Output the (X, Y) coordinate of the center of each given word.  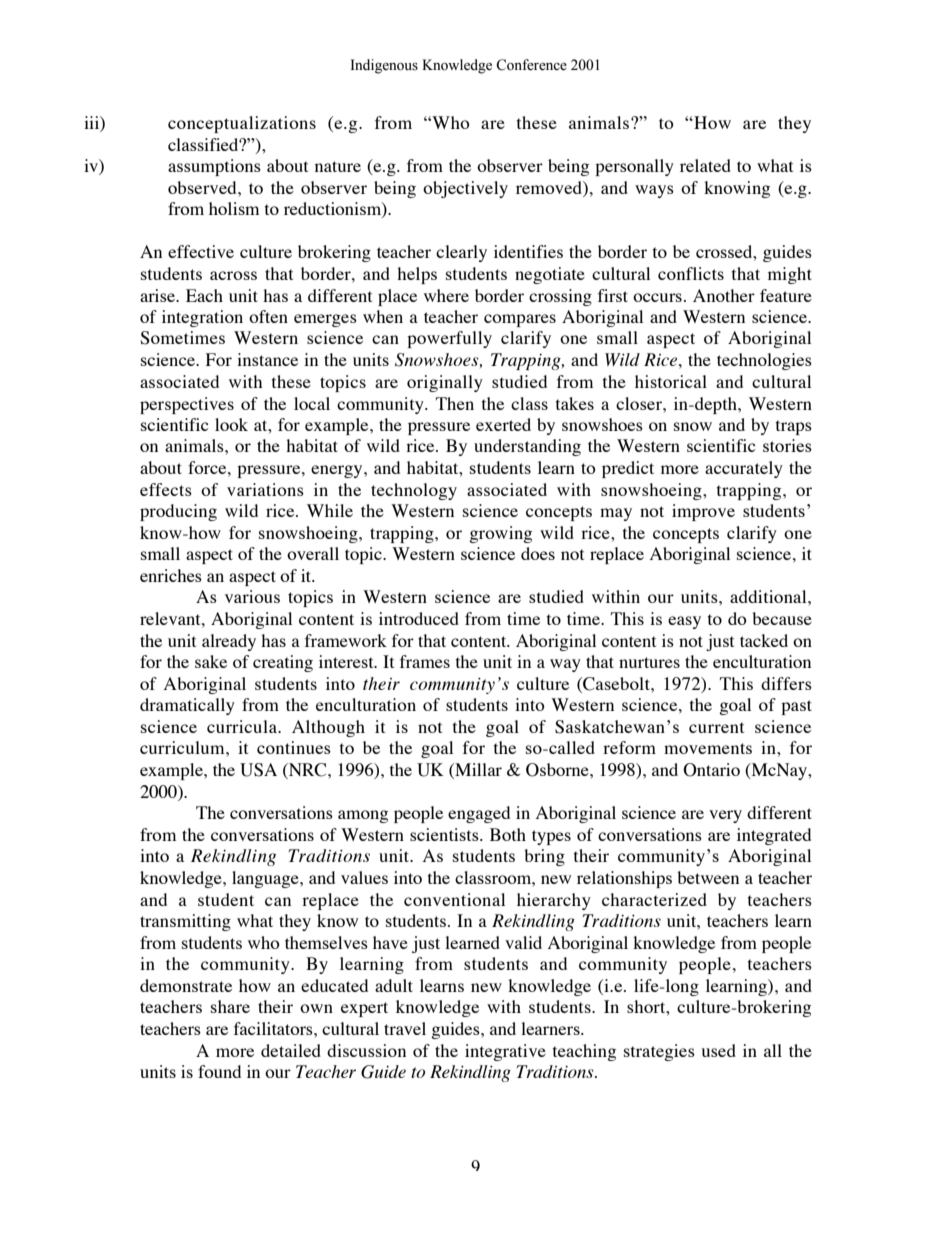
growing (500, 534)
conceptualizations (242, 124)
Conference (531, 65)
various (252, 596)
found (219, 1071)
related (705, 165)
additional (769, 596)
